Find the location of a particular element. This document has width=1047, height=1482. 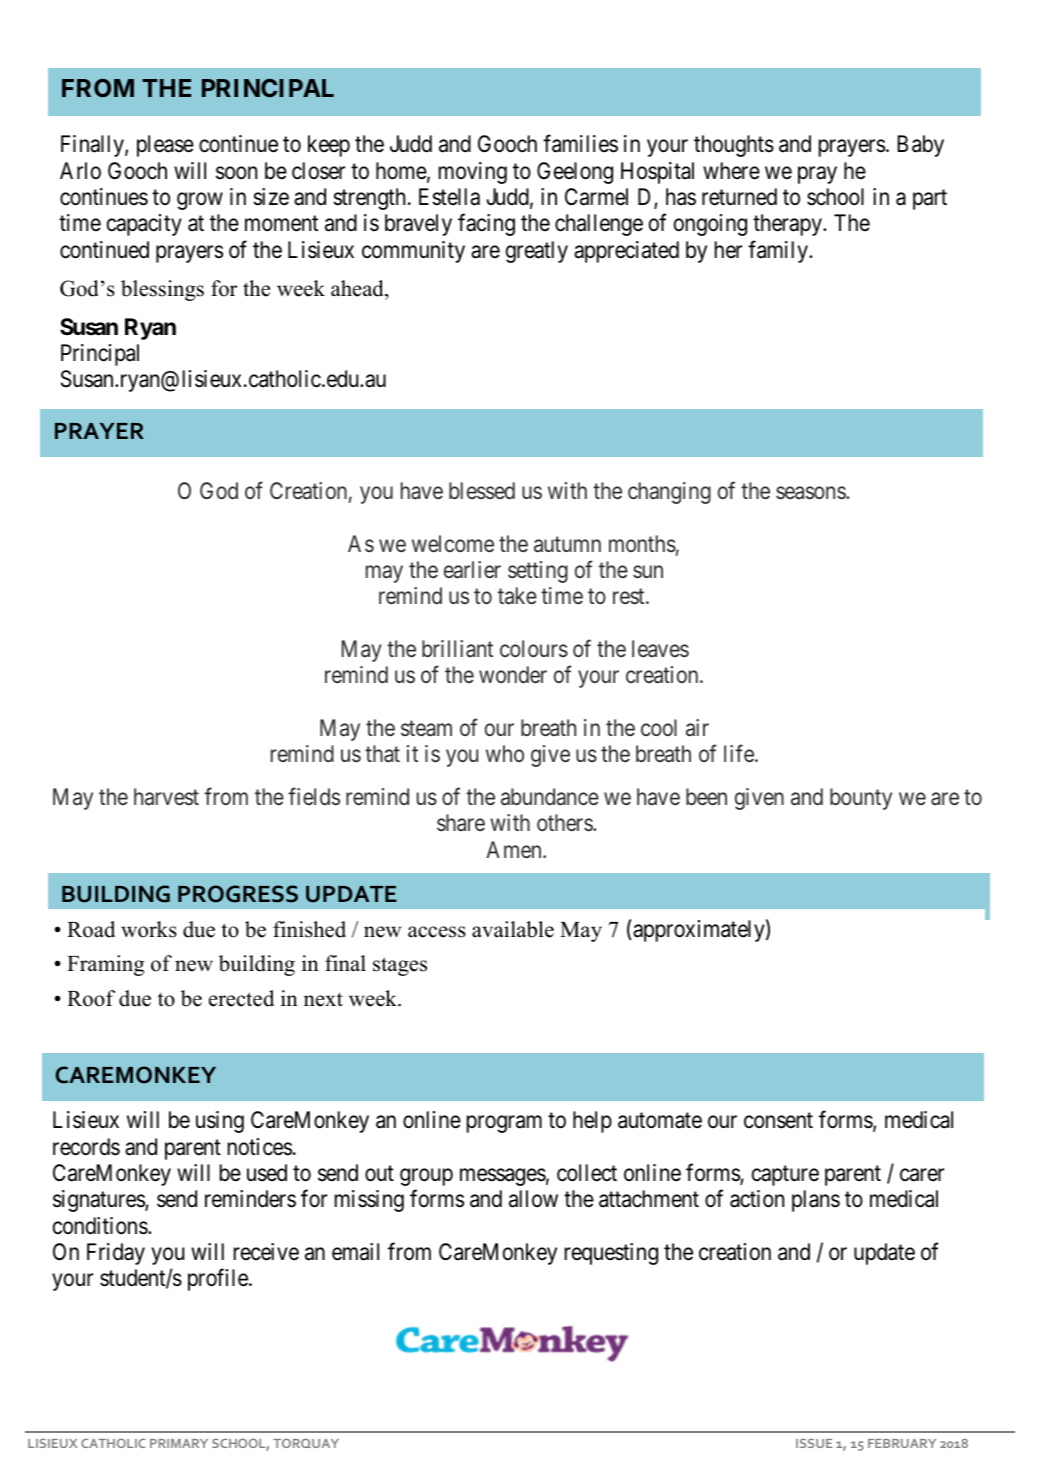

PRIMARY is located at coordinates (179, 1443).
